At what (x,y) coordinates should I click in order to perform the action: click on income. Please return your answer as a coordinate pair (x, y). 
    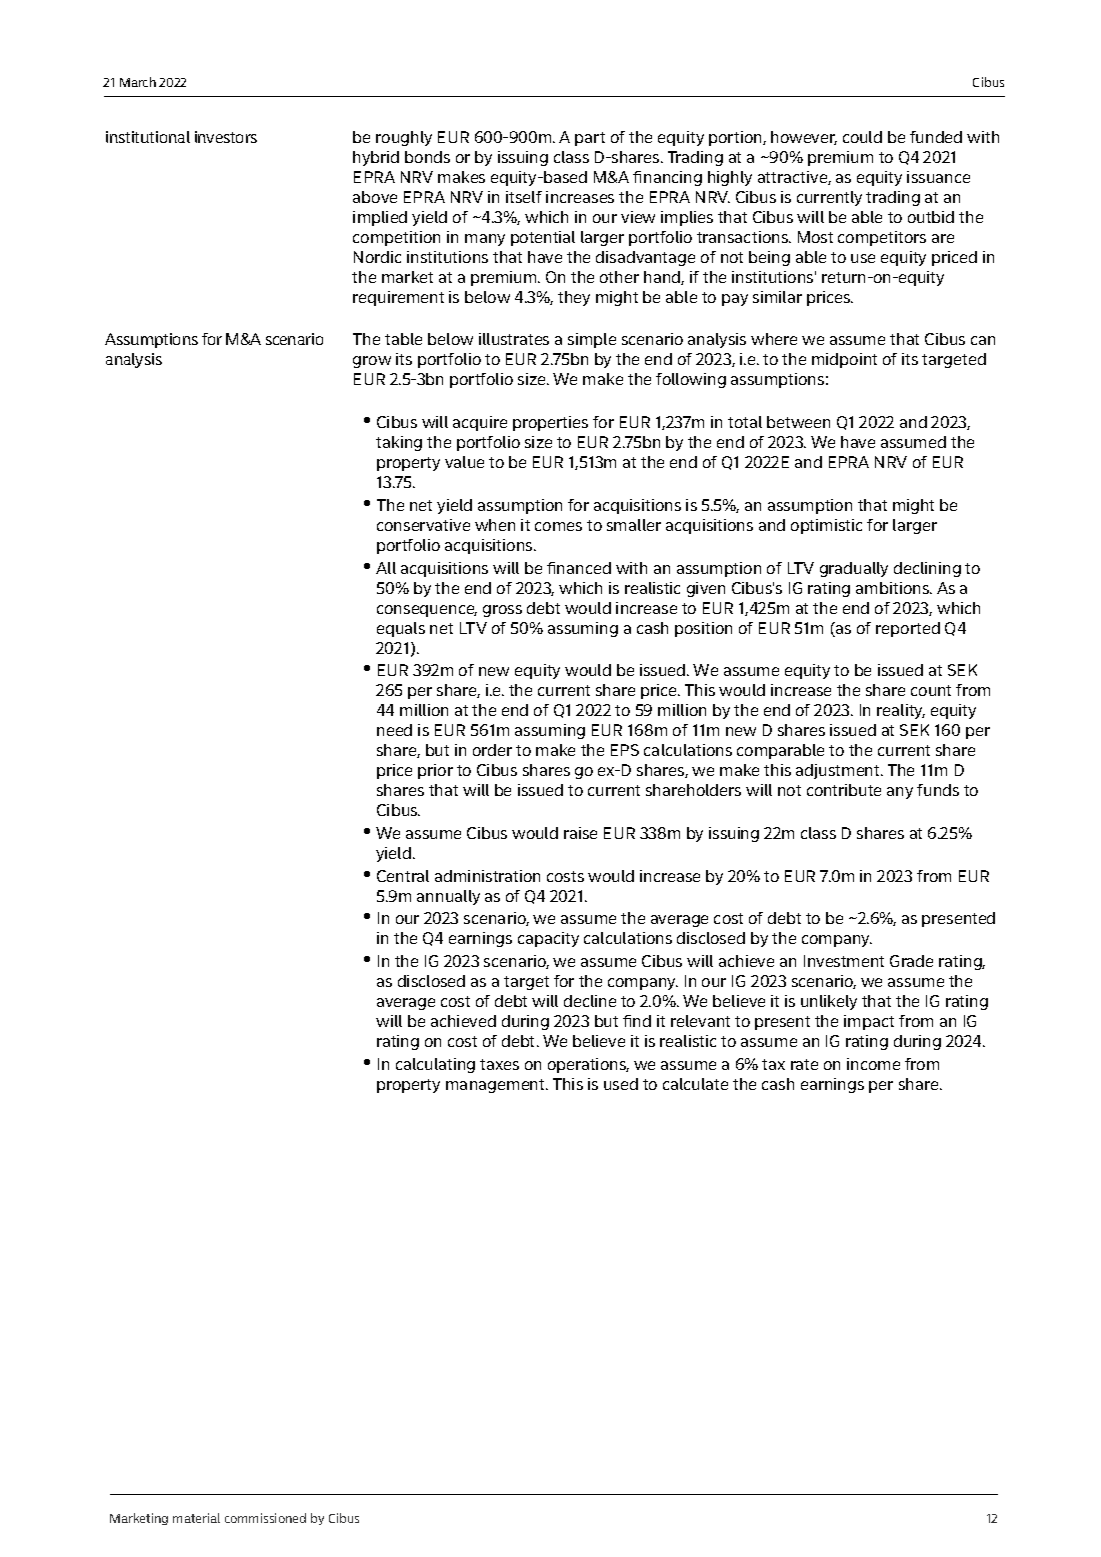
    Looking at the image, I should click on (873, 1064).
